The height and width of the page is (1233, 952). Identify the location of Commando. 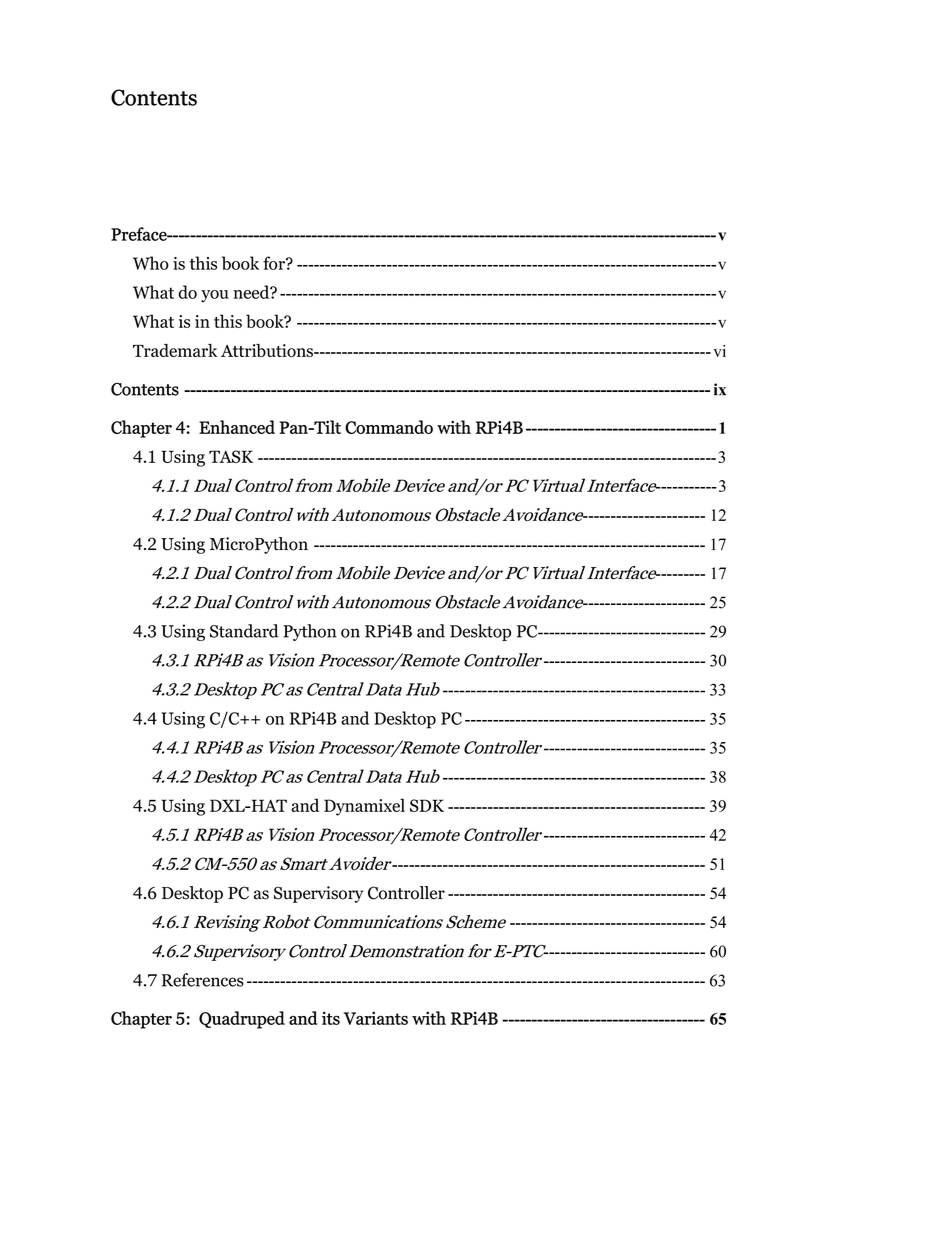
(389, 427).
